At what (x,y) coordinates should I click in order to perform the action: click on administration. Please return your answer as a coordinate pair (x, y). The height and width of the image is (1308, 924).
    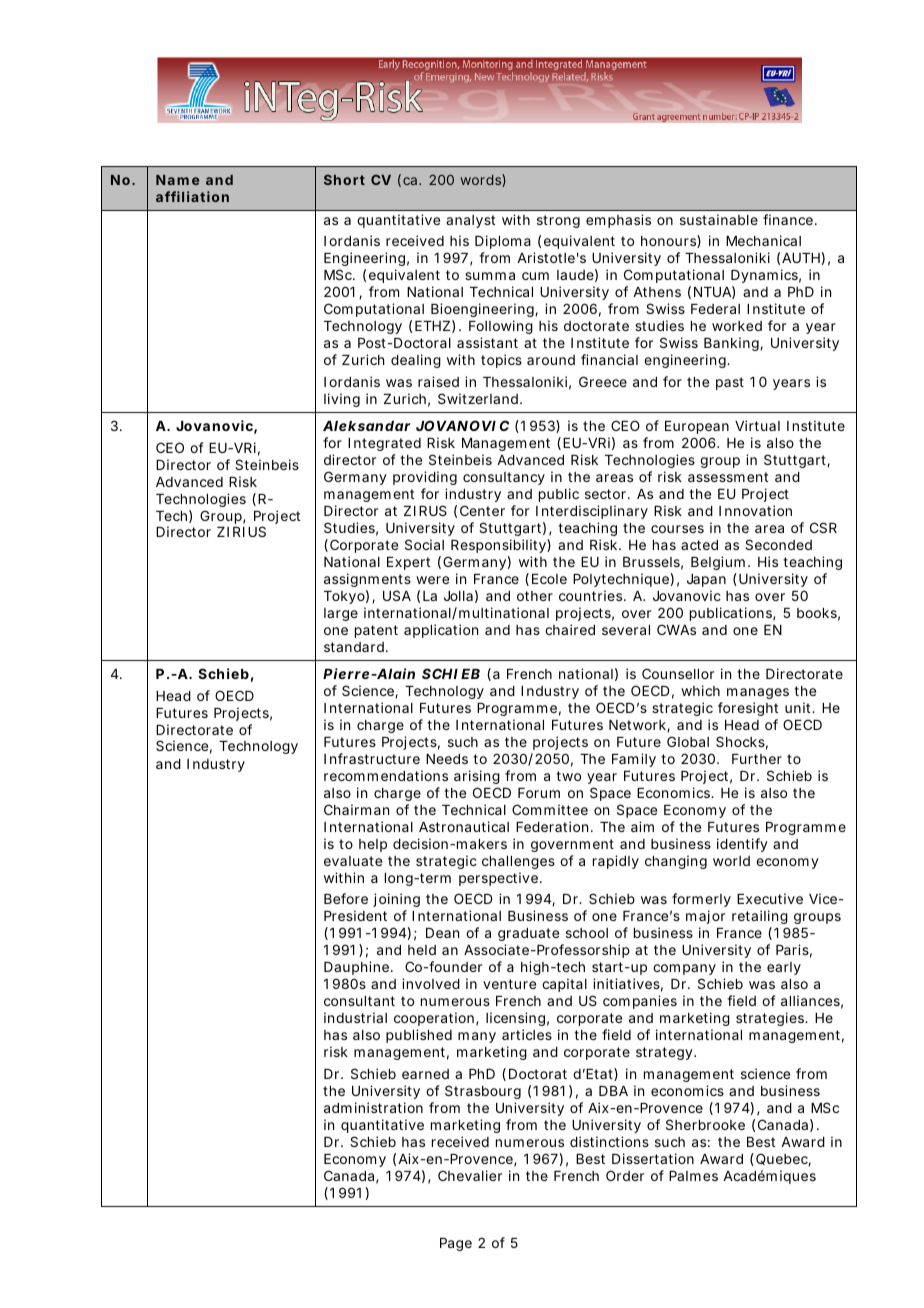
    Looking at the image, I should click on (373, 1107).
